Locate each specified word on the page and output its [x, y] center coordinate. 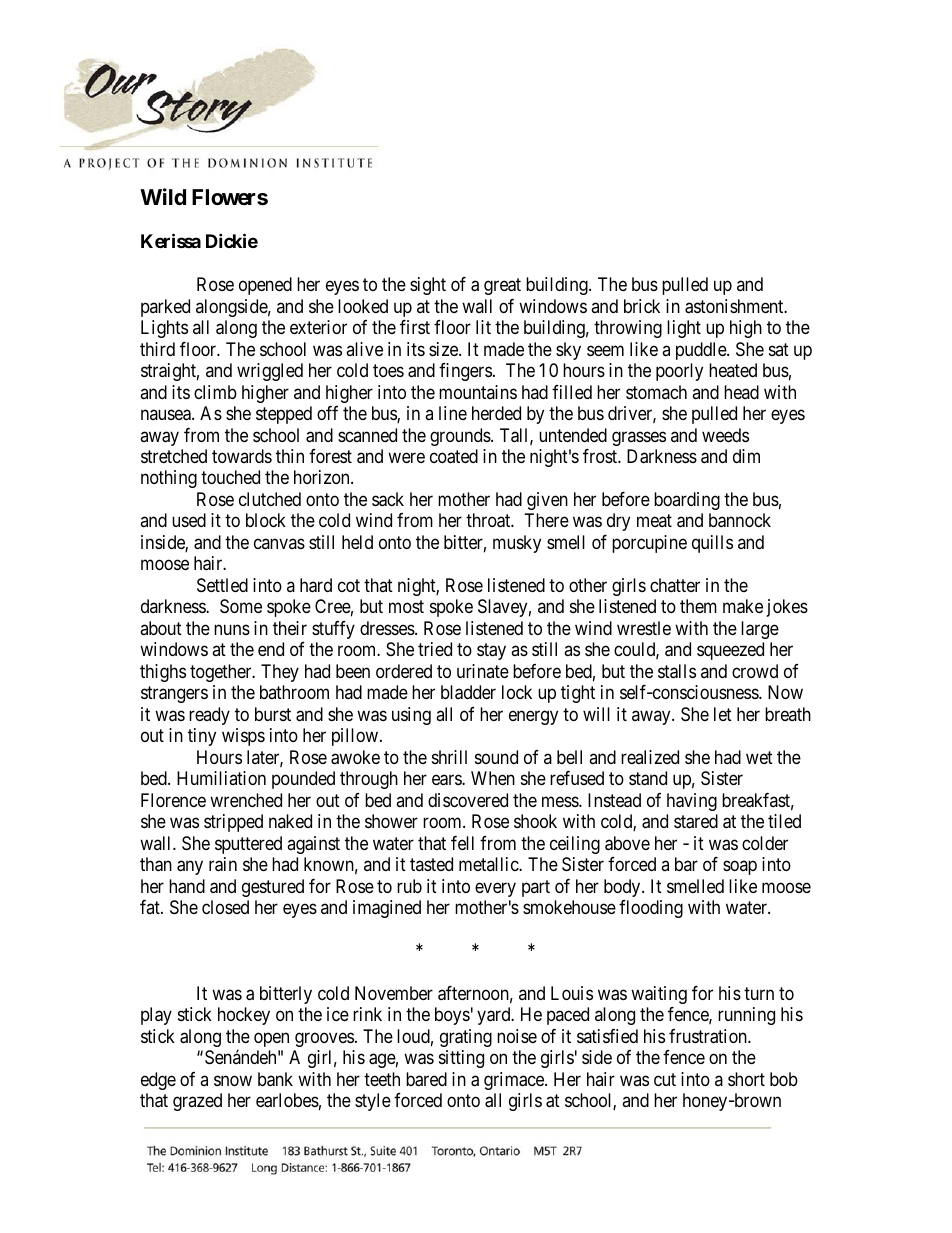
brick [642, 306]
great [502, 286]
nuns [232, 629]
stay [491, 652]
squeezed [730, 651]
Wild [163, 196]
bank [275, 1079]
